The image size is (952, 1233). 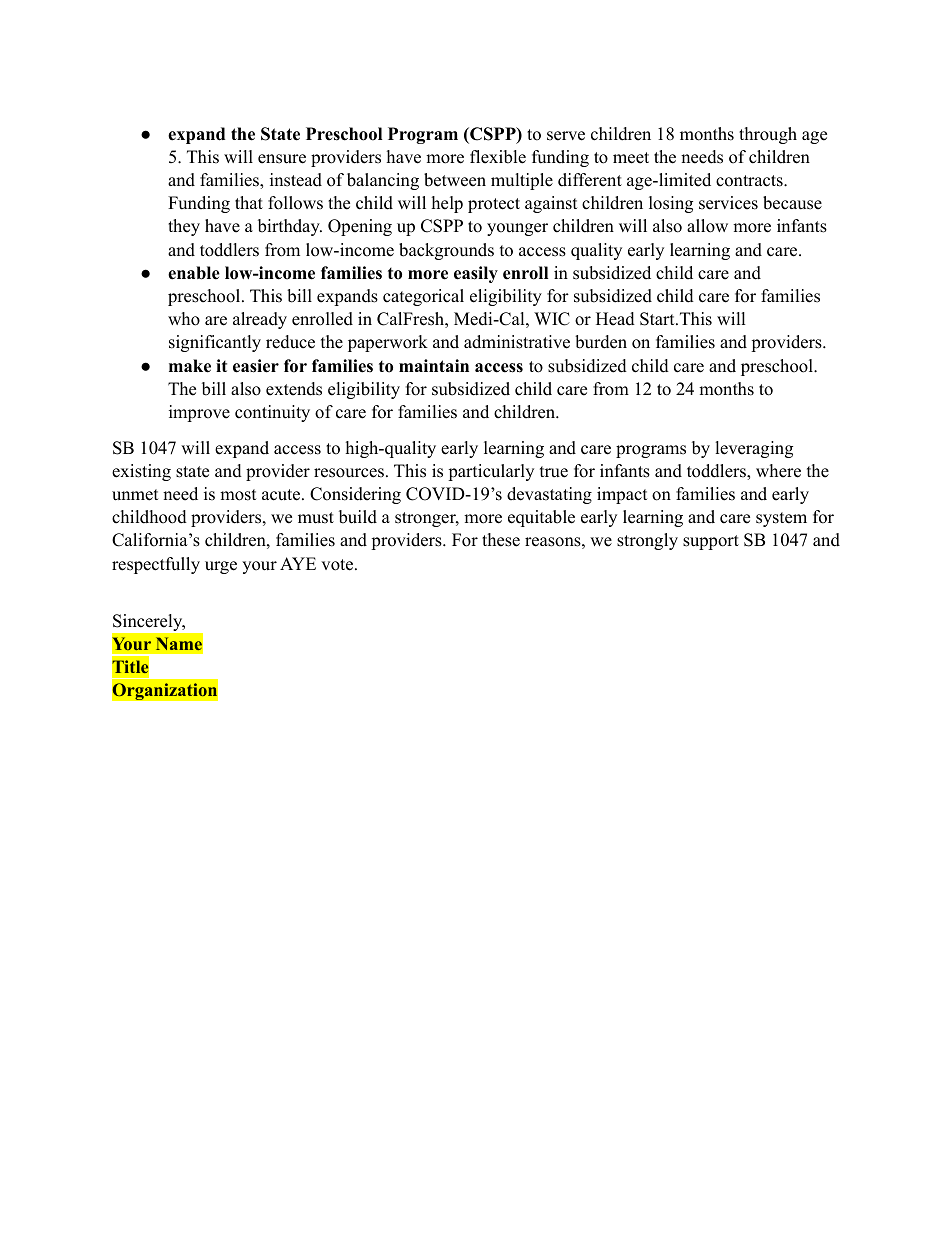 I want to click on urge, so click(x=221, y=567).
